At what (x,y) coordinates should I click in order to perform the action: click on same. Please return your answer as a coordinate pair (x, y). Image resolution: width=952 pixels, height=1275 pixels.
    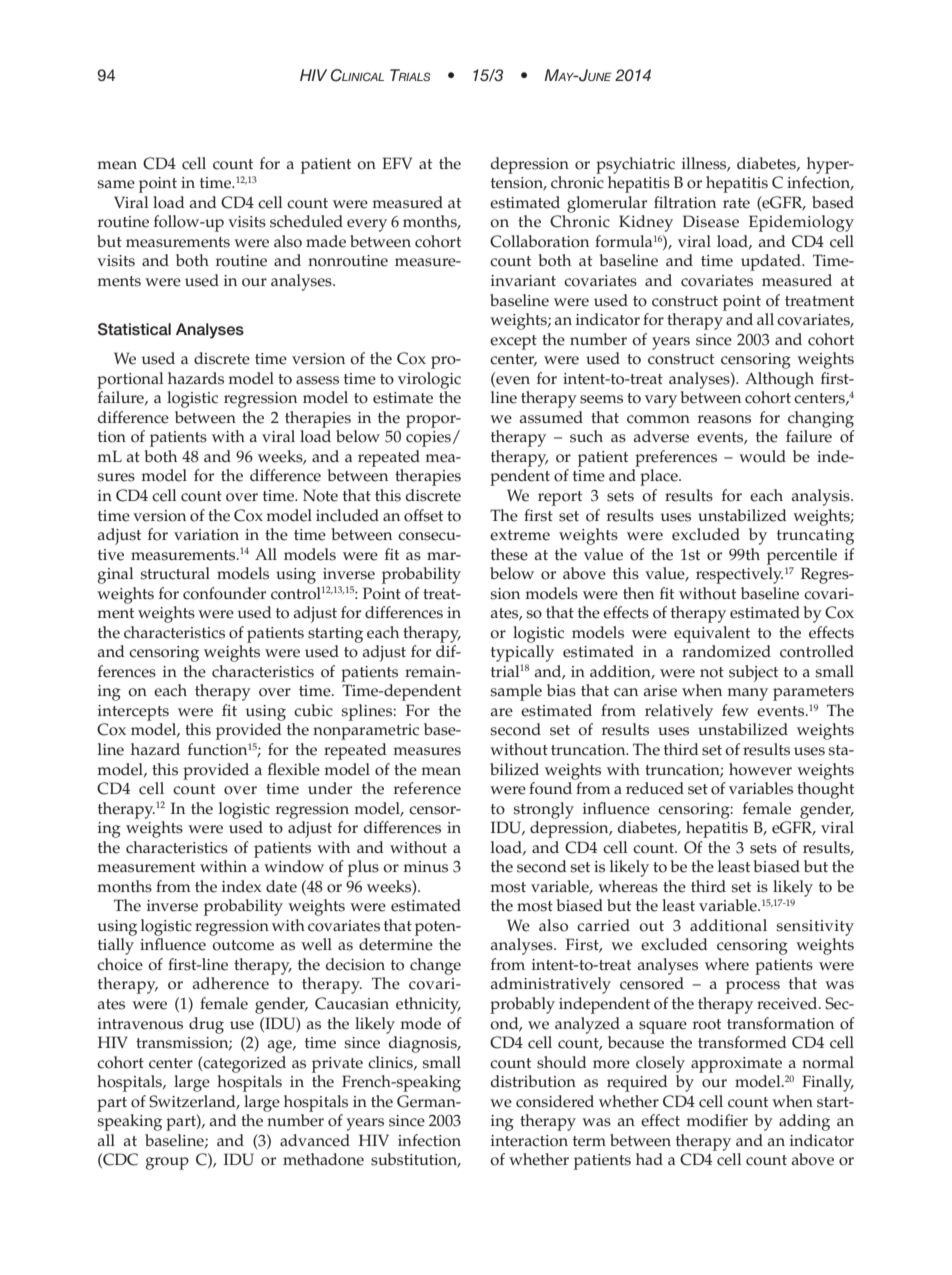
    Looking at the image, I should click on (116, 184).
